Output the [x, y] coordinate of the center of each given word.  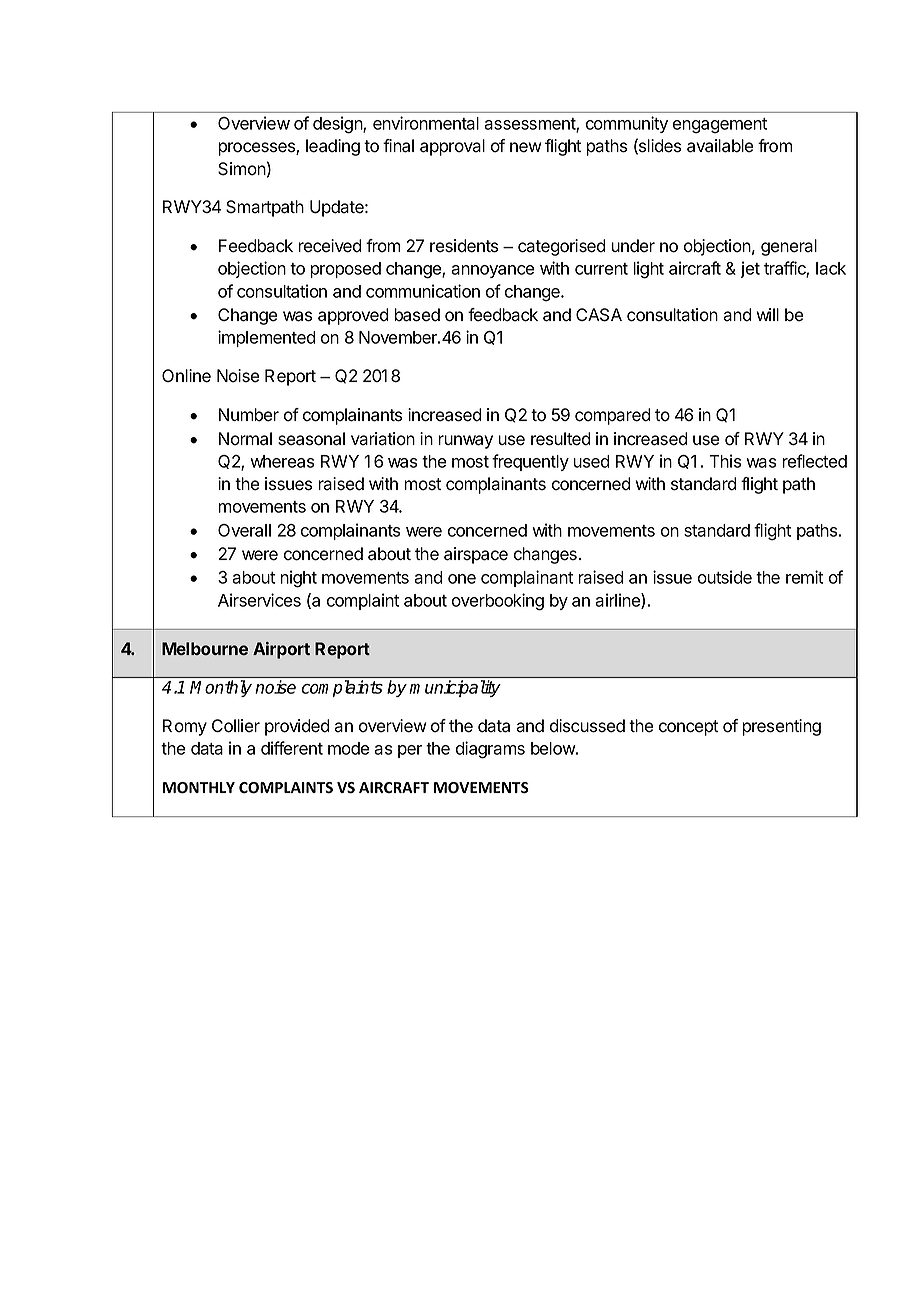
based [417, 315]
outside [725, 577]
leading [333, 147]
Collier [236, 726]
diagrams [490, 750]
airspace [476, 555]
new [526, 147]
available [720, 146]
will [767, 314]
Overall [244, 530]
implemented [267, 338]
